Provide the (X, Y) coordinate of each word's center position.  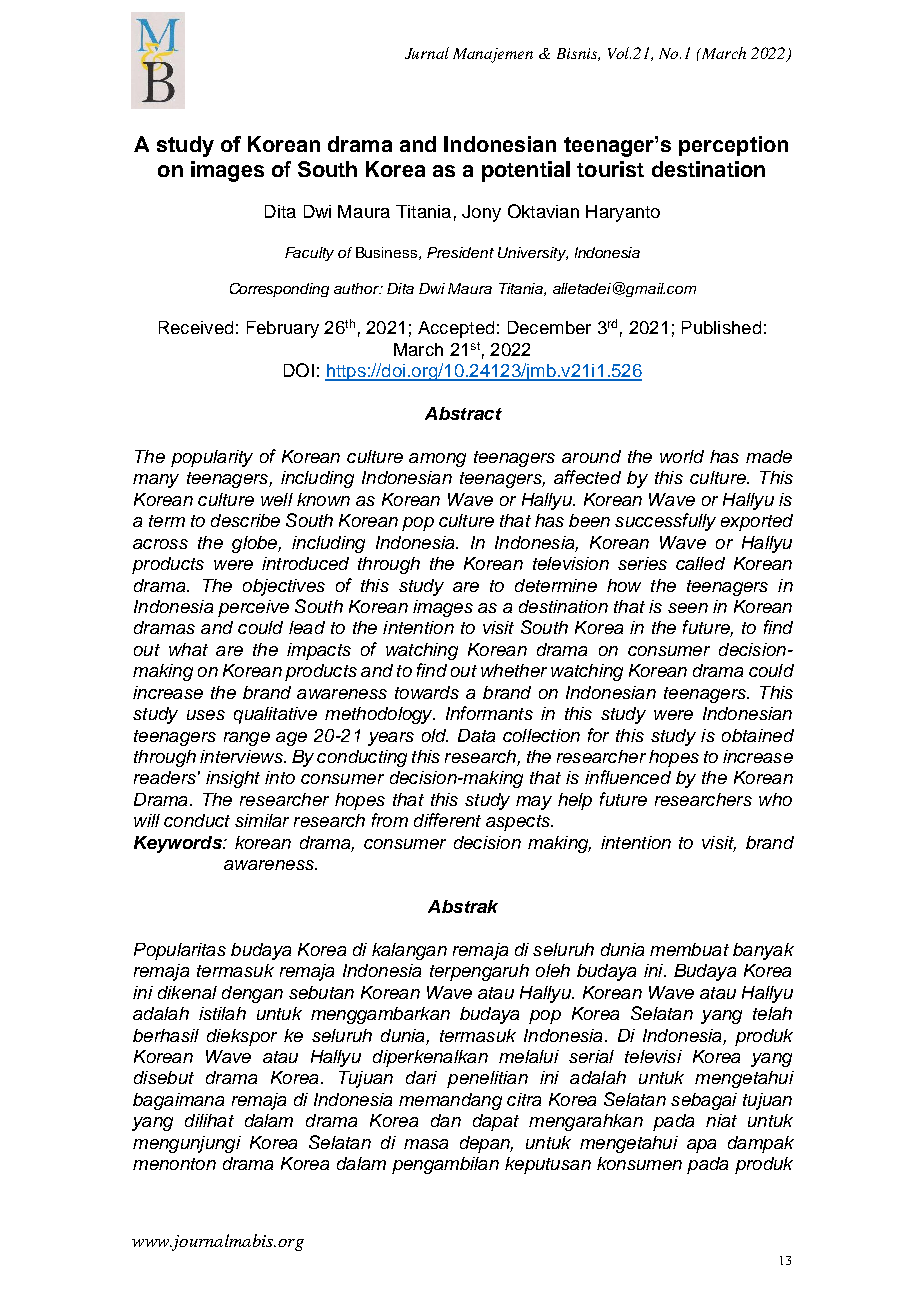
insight (233, 779)
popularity (212, 458)
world (682, 456)
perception (733, 146)
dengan (252, 994)
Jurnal (427, 53)
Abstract (463, 413)
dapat (496, 1122)
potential (526, 171)
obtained (758, 735)
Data (476, 735)
